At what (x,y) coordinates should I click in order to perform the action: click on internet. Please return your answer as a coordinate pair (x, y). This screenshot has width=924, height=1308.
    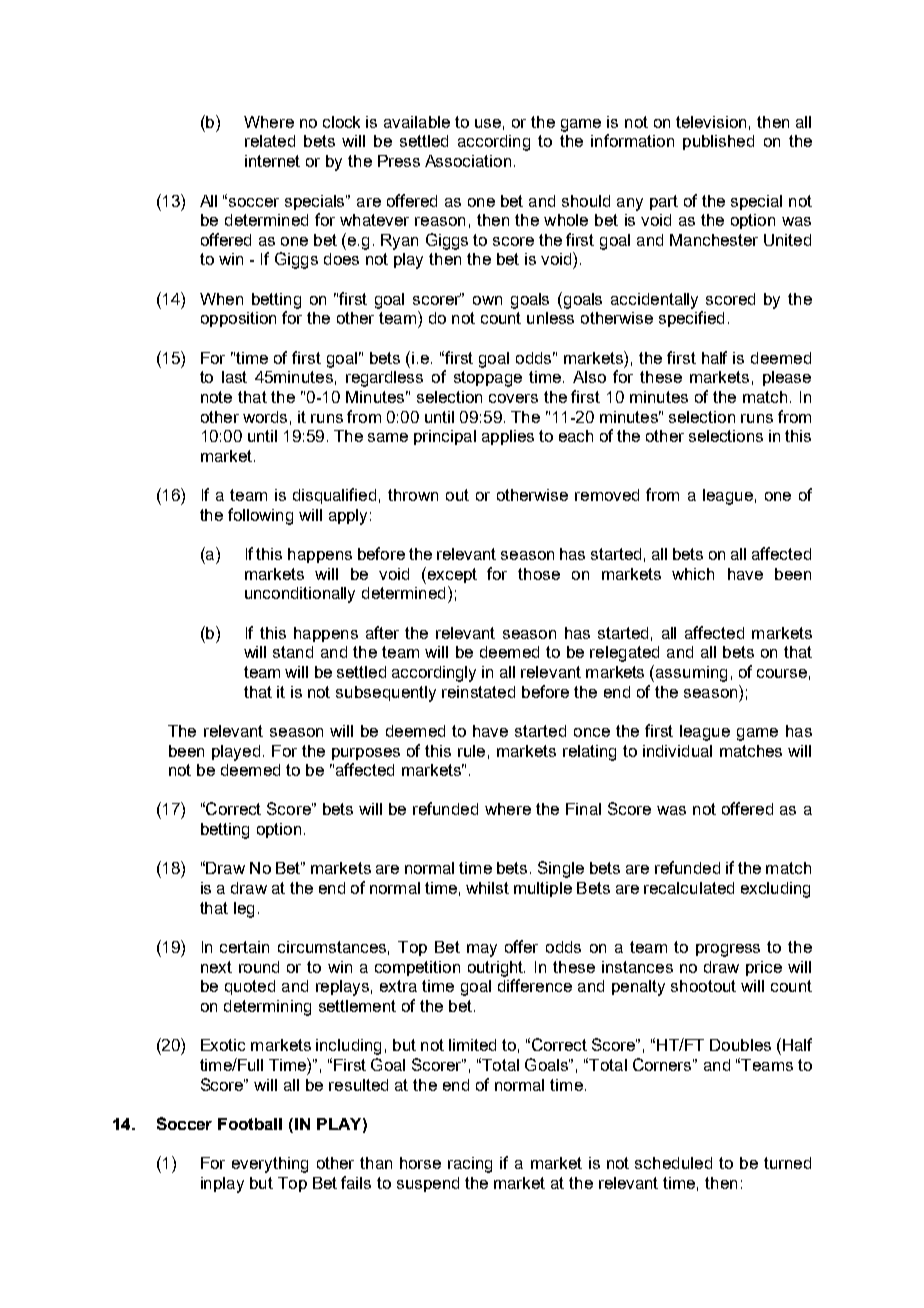
    Looking at the image, I should click on (272, 161).
